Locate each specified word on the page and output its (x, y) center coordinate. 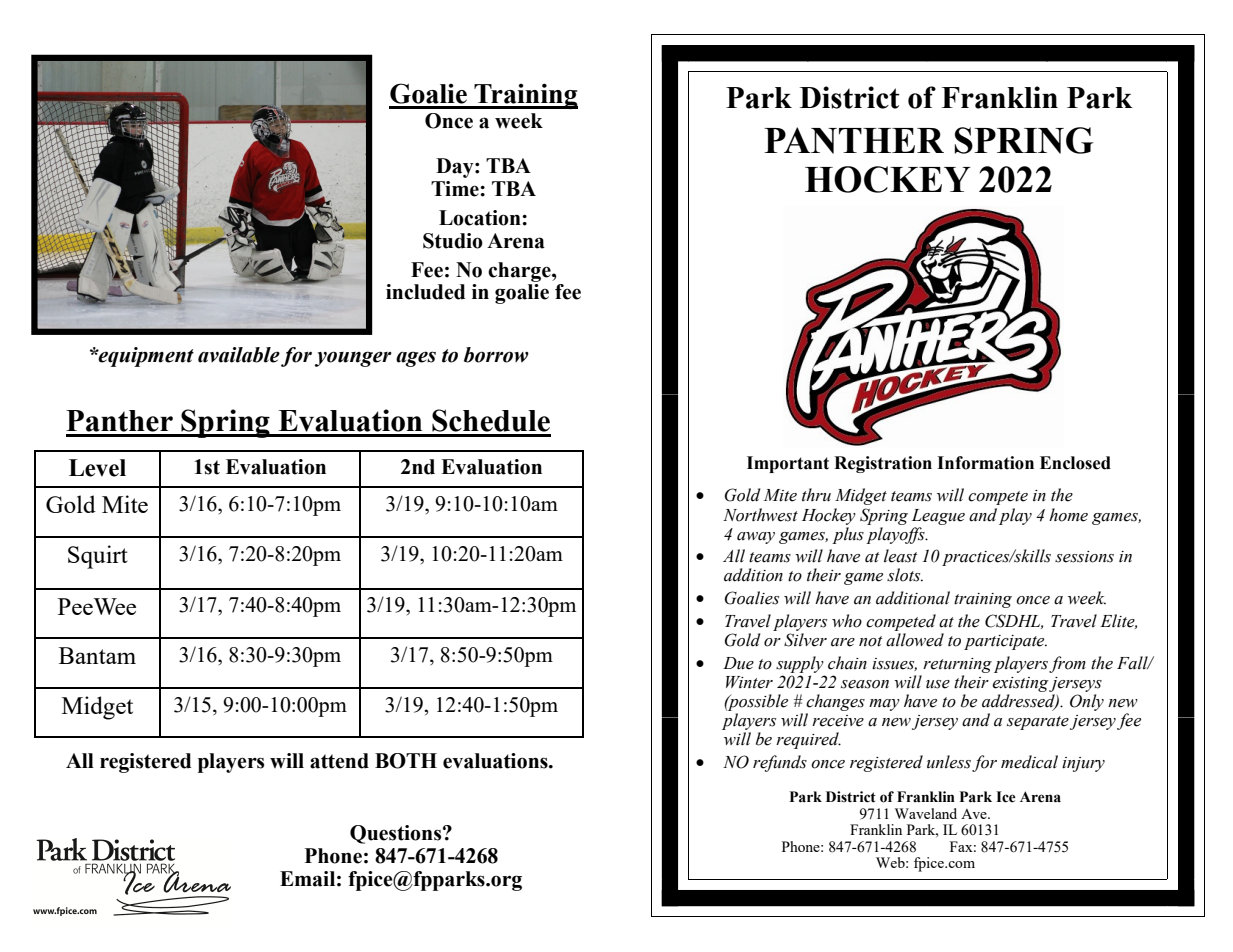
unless (949, 762)
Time (456, 189)
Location (481, 218)
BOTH (406, 761)
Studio (453, 241)
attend (339, 761)
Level (97, 468)
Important (788, 464)
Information (985, 463)
